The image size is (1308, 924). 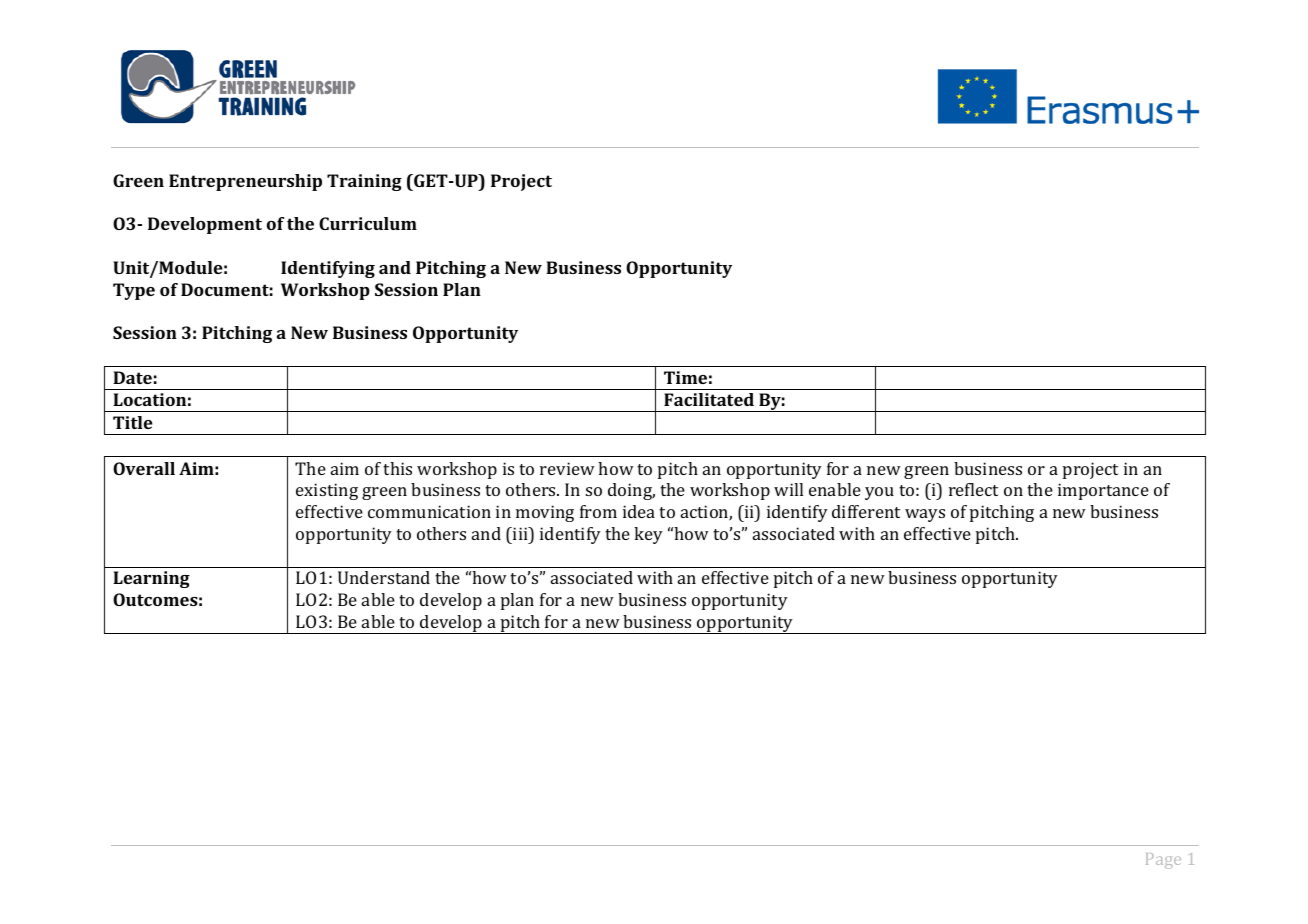 What do you see at coordinates (709, 399) in the screenshot?
I see `Facilitated` at bounding box center [709, 399].
